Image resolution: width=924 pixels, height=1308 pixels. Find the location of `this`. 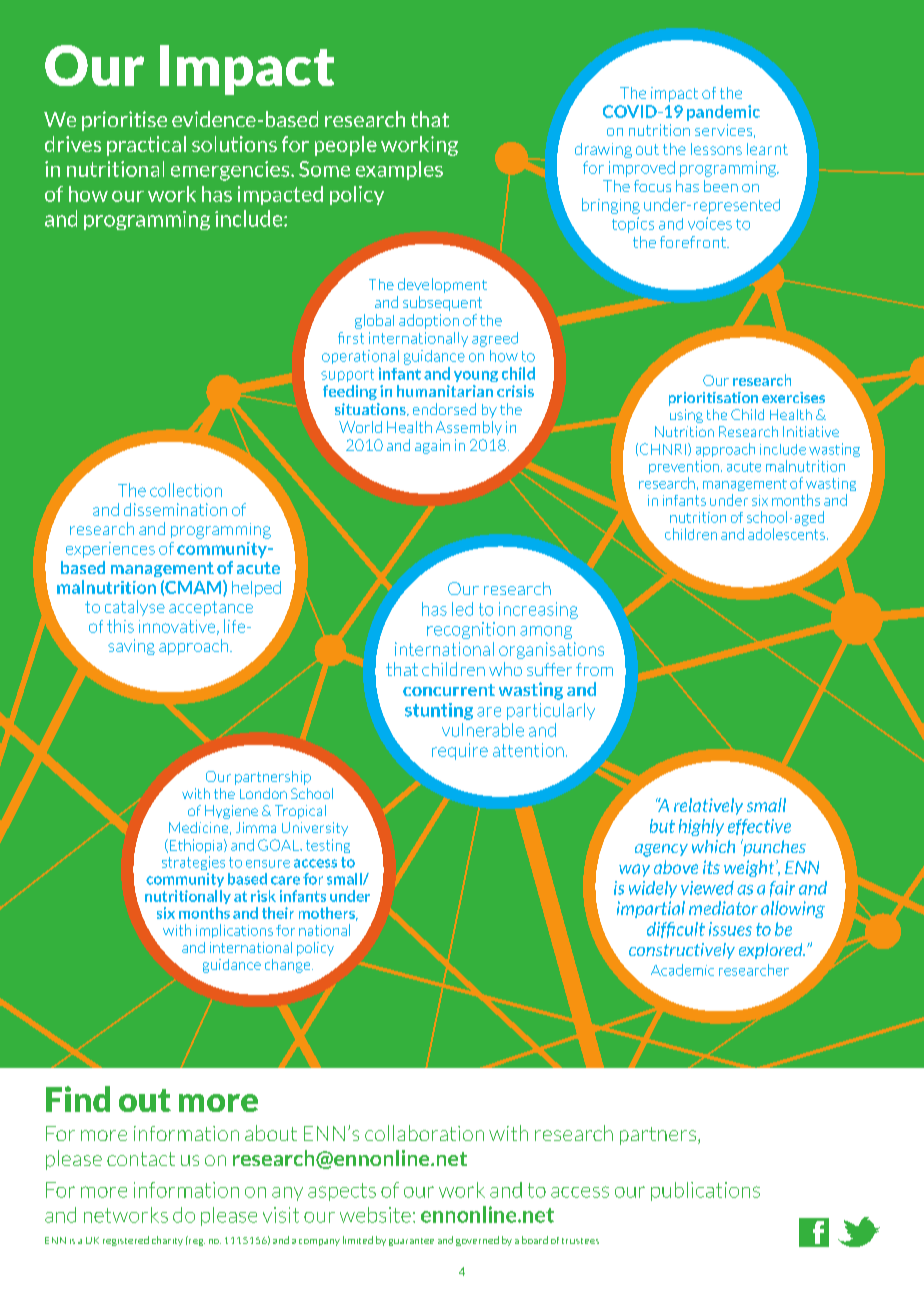

this is located at coordinates (120, 626).
